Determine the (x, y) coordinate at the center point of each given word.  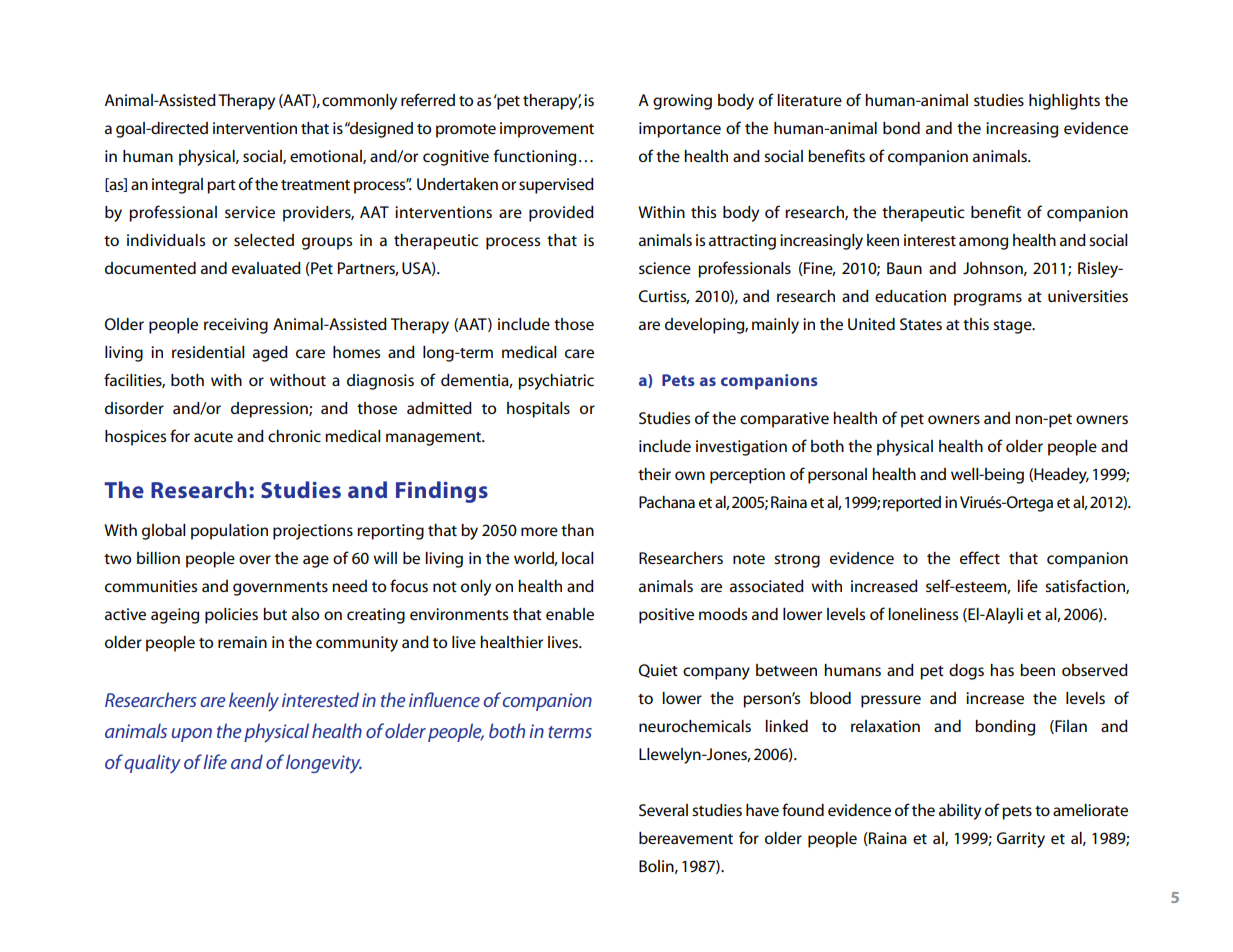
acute (213, 437)
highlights (1064, 102)
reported (912, 504)
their (654, 474)
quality (152, 763)
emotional (327, 157)
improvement (547, 130)
